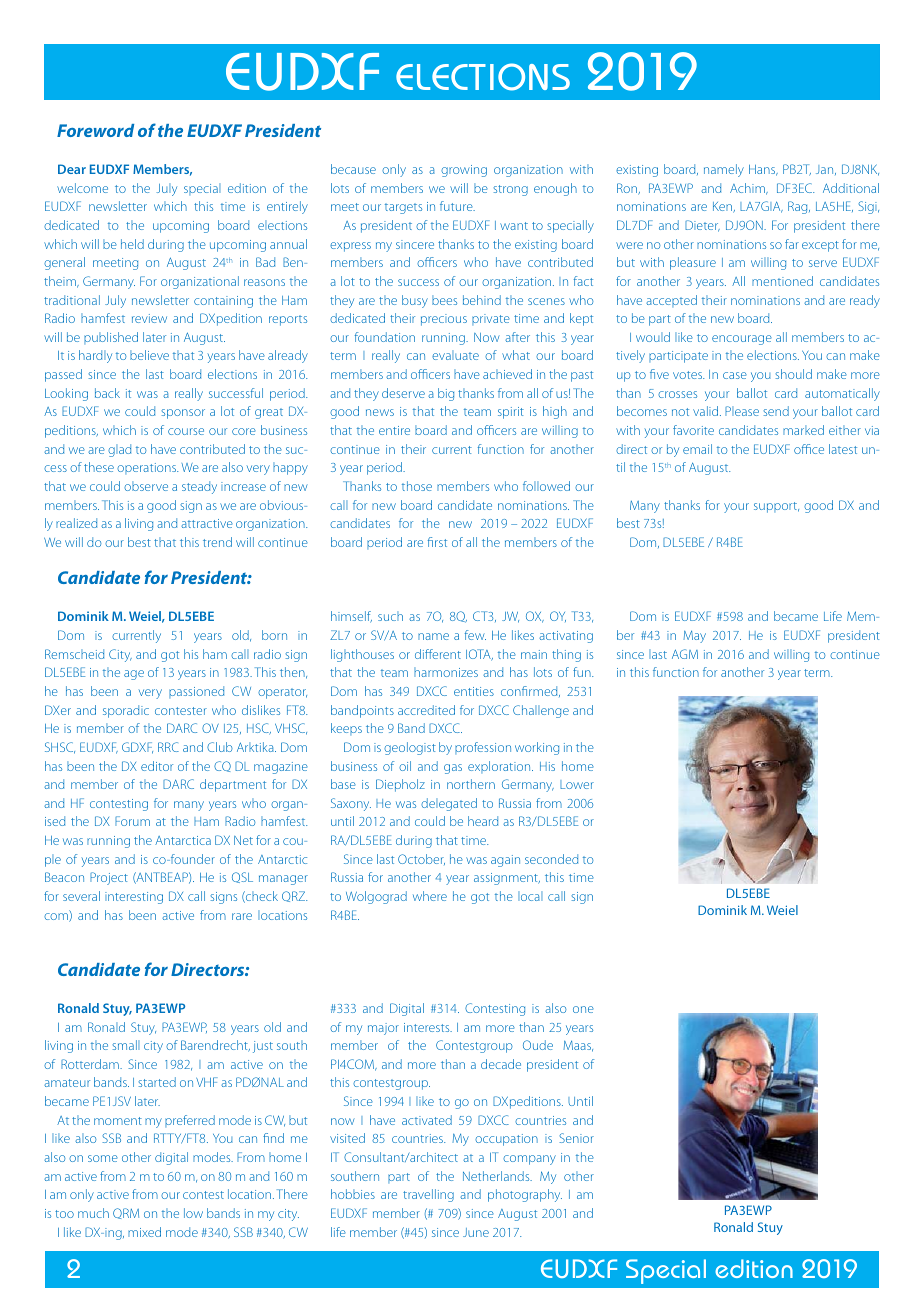 The image size is (924, 1308). I want to click on Senior, so click(576, 1138).
